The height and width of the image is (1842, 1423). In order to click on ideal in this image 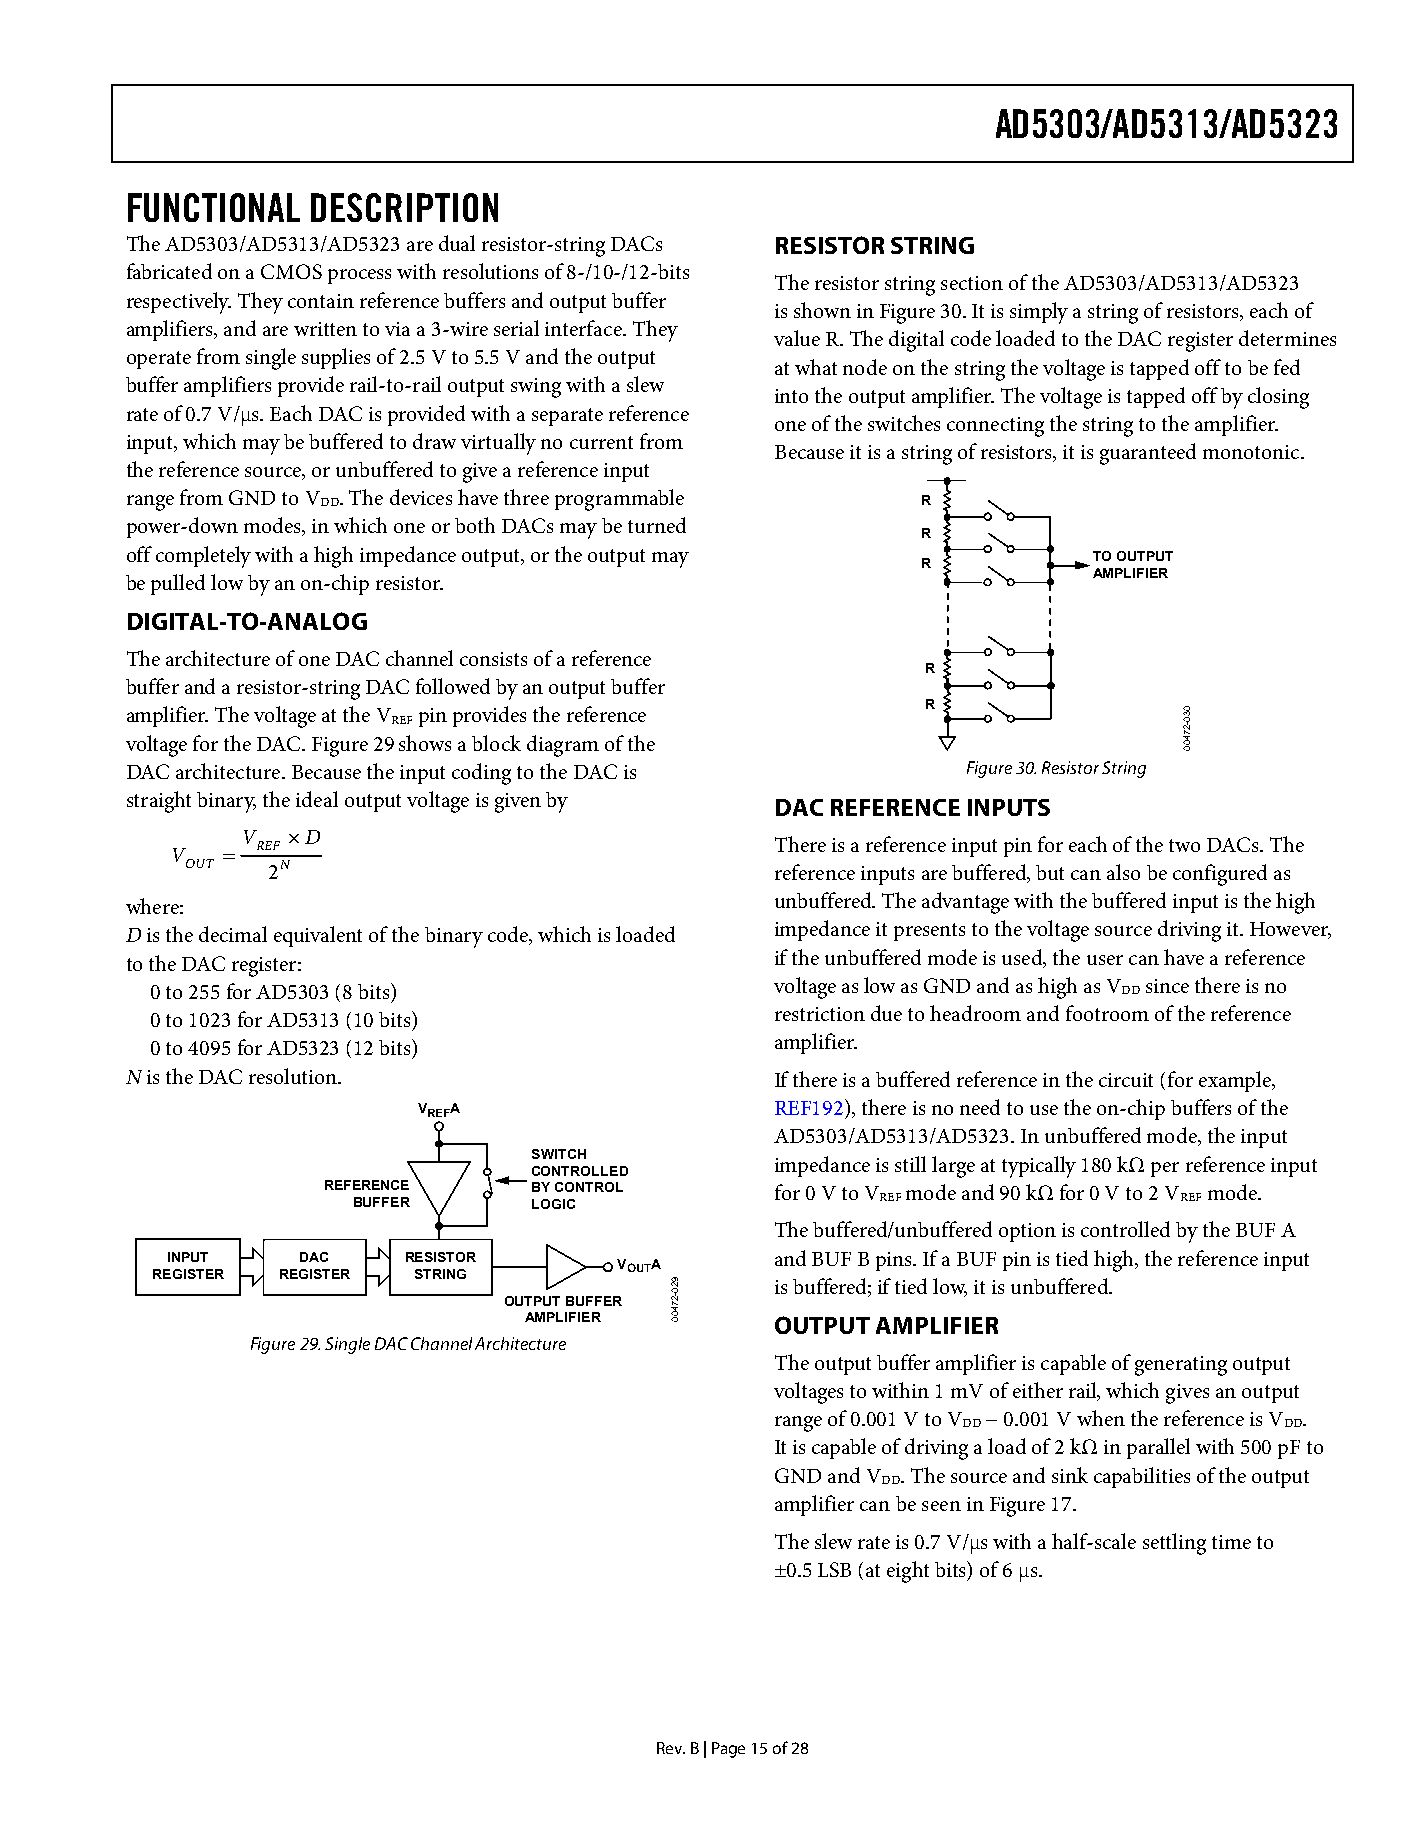, I will do `click(317, 799)`.
